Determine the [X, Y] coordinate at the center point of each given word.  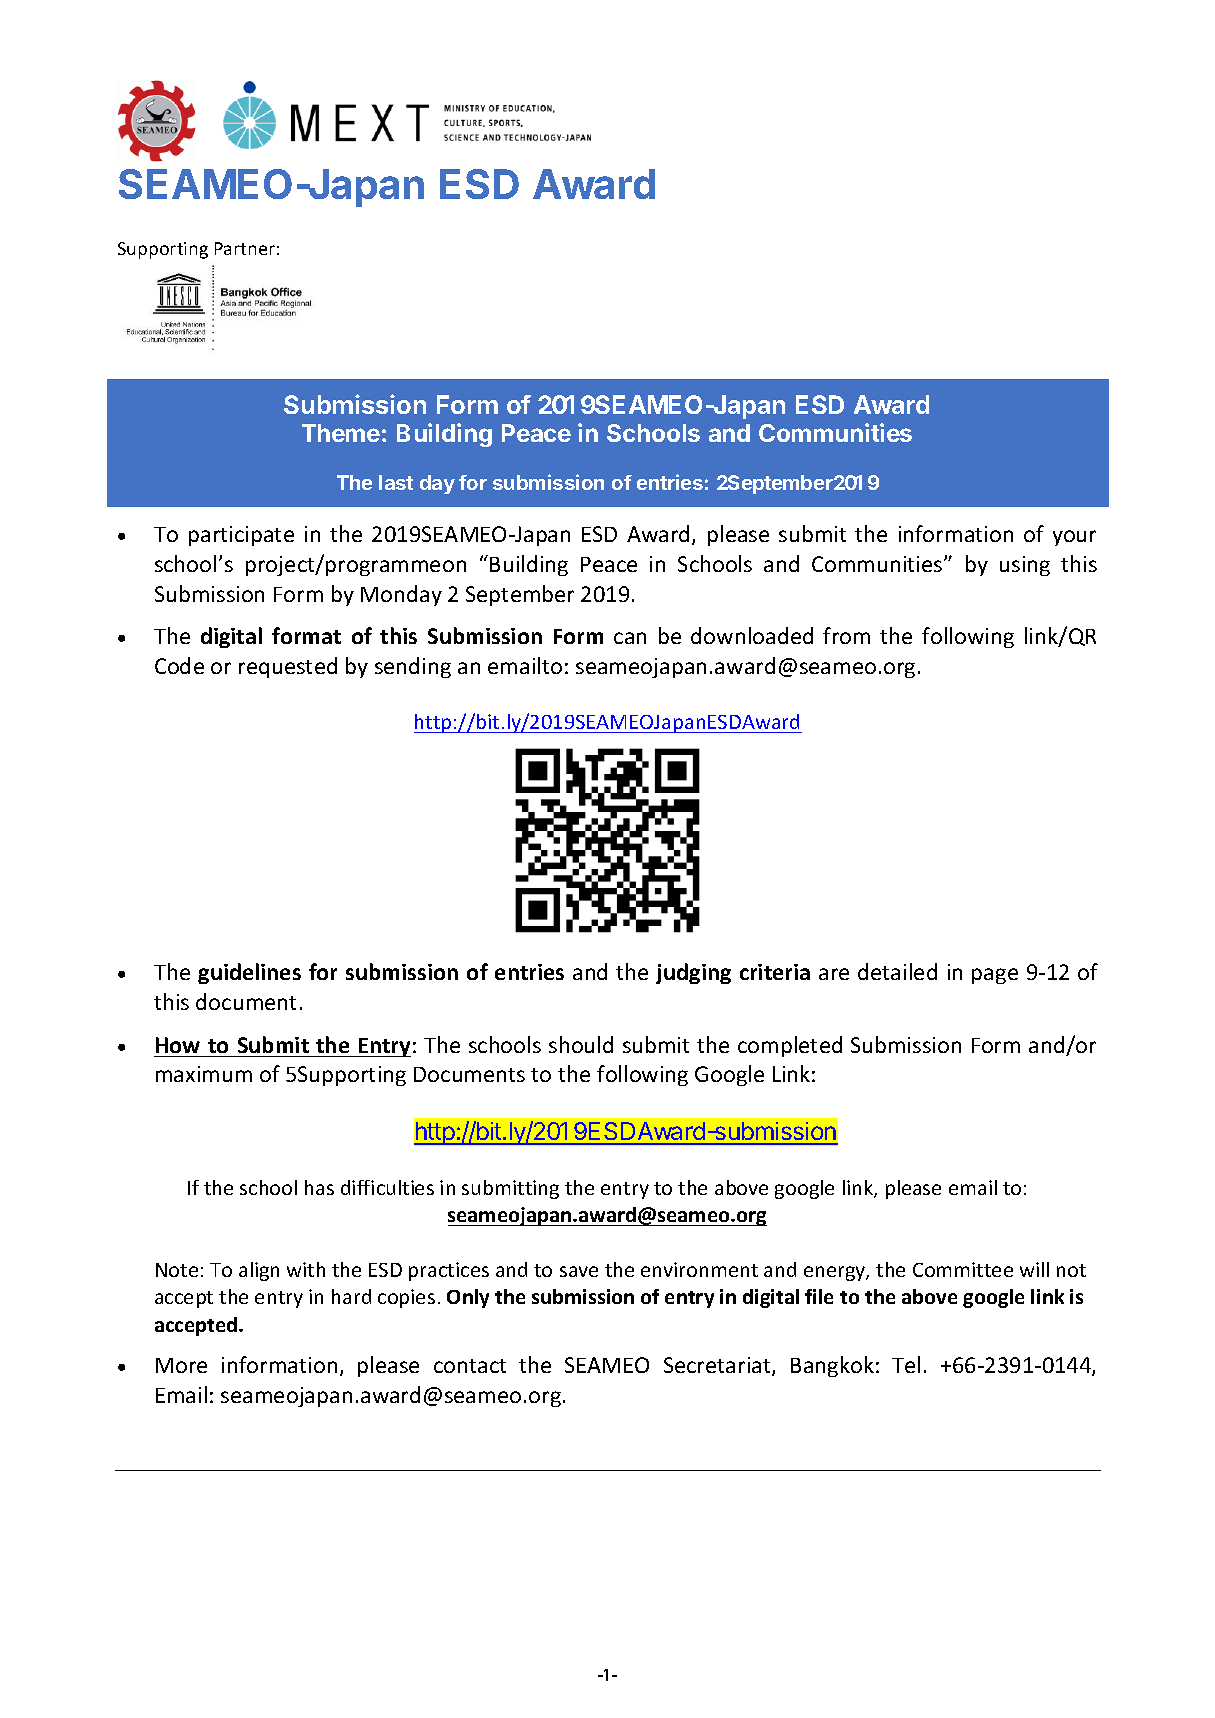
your [1074, 538]
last [396, 482]
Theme [341, 433]
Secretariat [718, 1366]
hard [351, 1296]
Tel [906, 1364]
